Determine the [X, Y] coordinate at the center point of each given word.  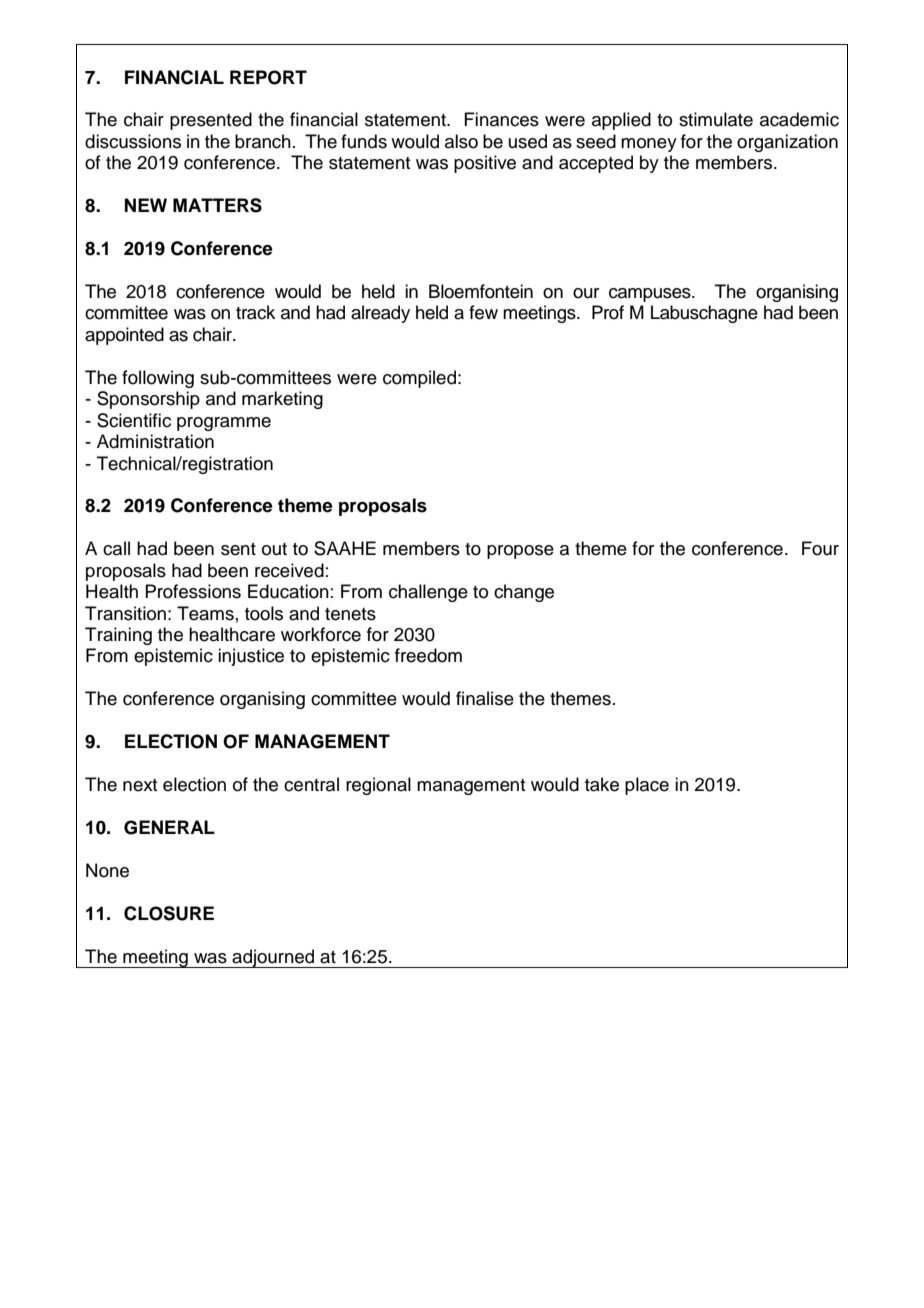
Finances [501, 119]
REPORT [268, 77]
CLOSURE [169, 913]
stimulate [716, 119]
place [647, 786]
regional [378, 786]
